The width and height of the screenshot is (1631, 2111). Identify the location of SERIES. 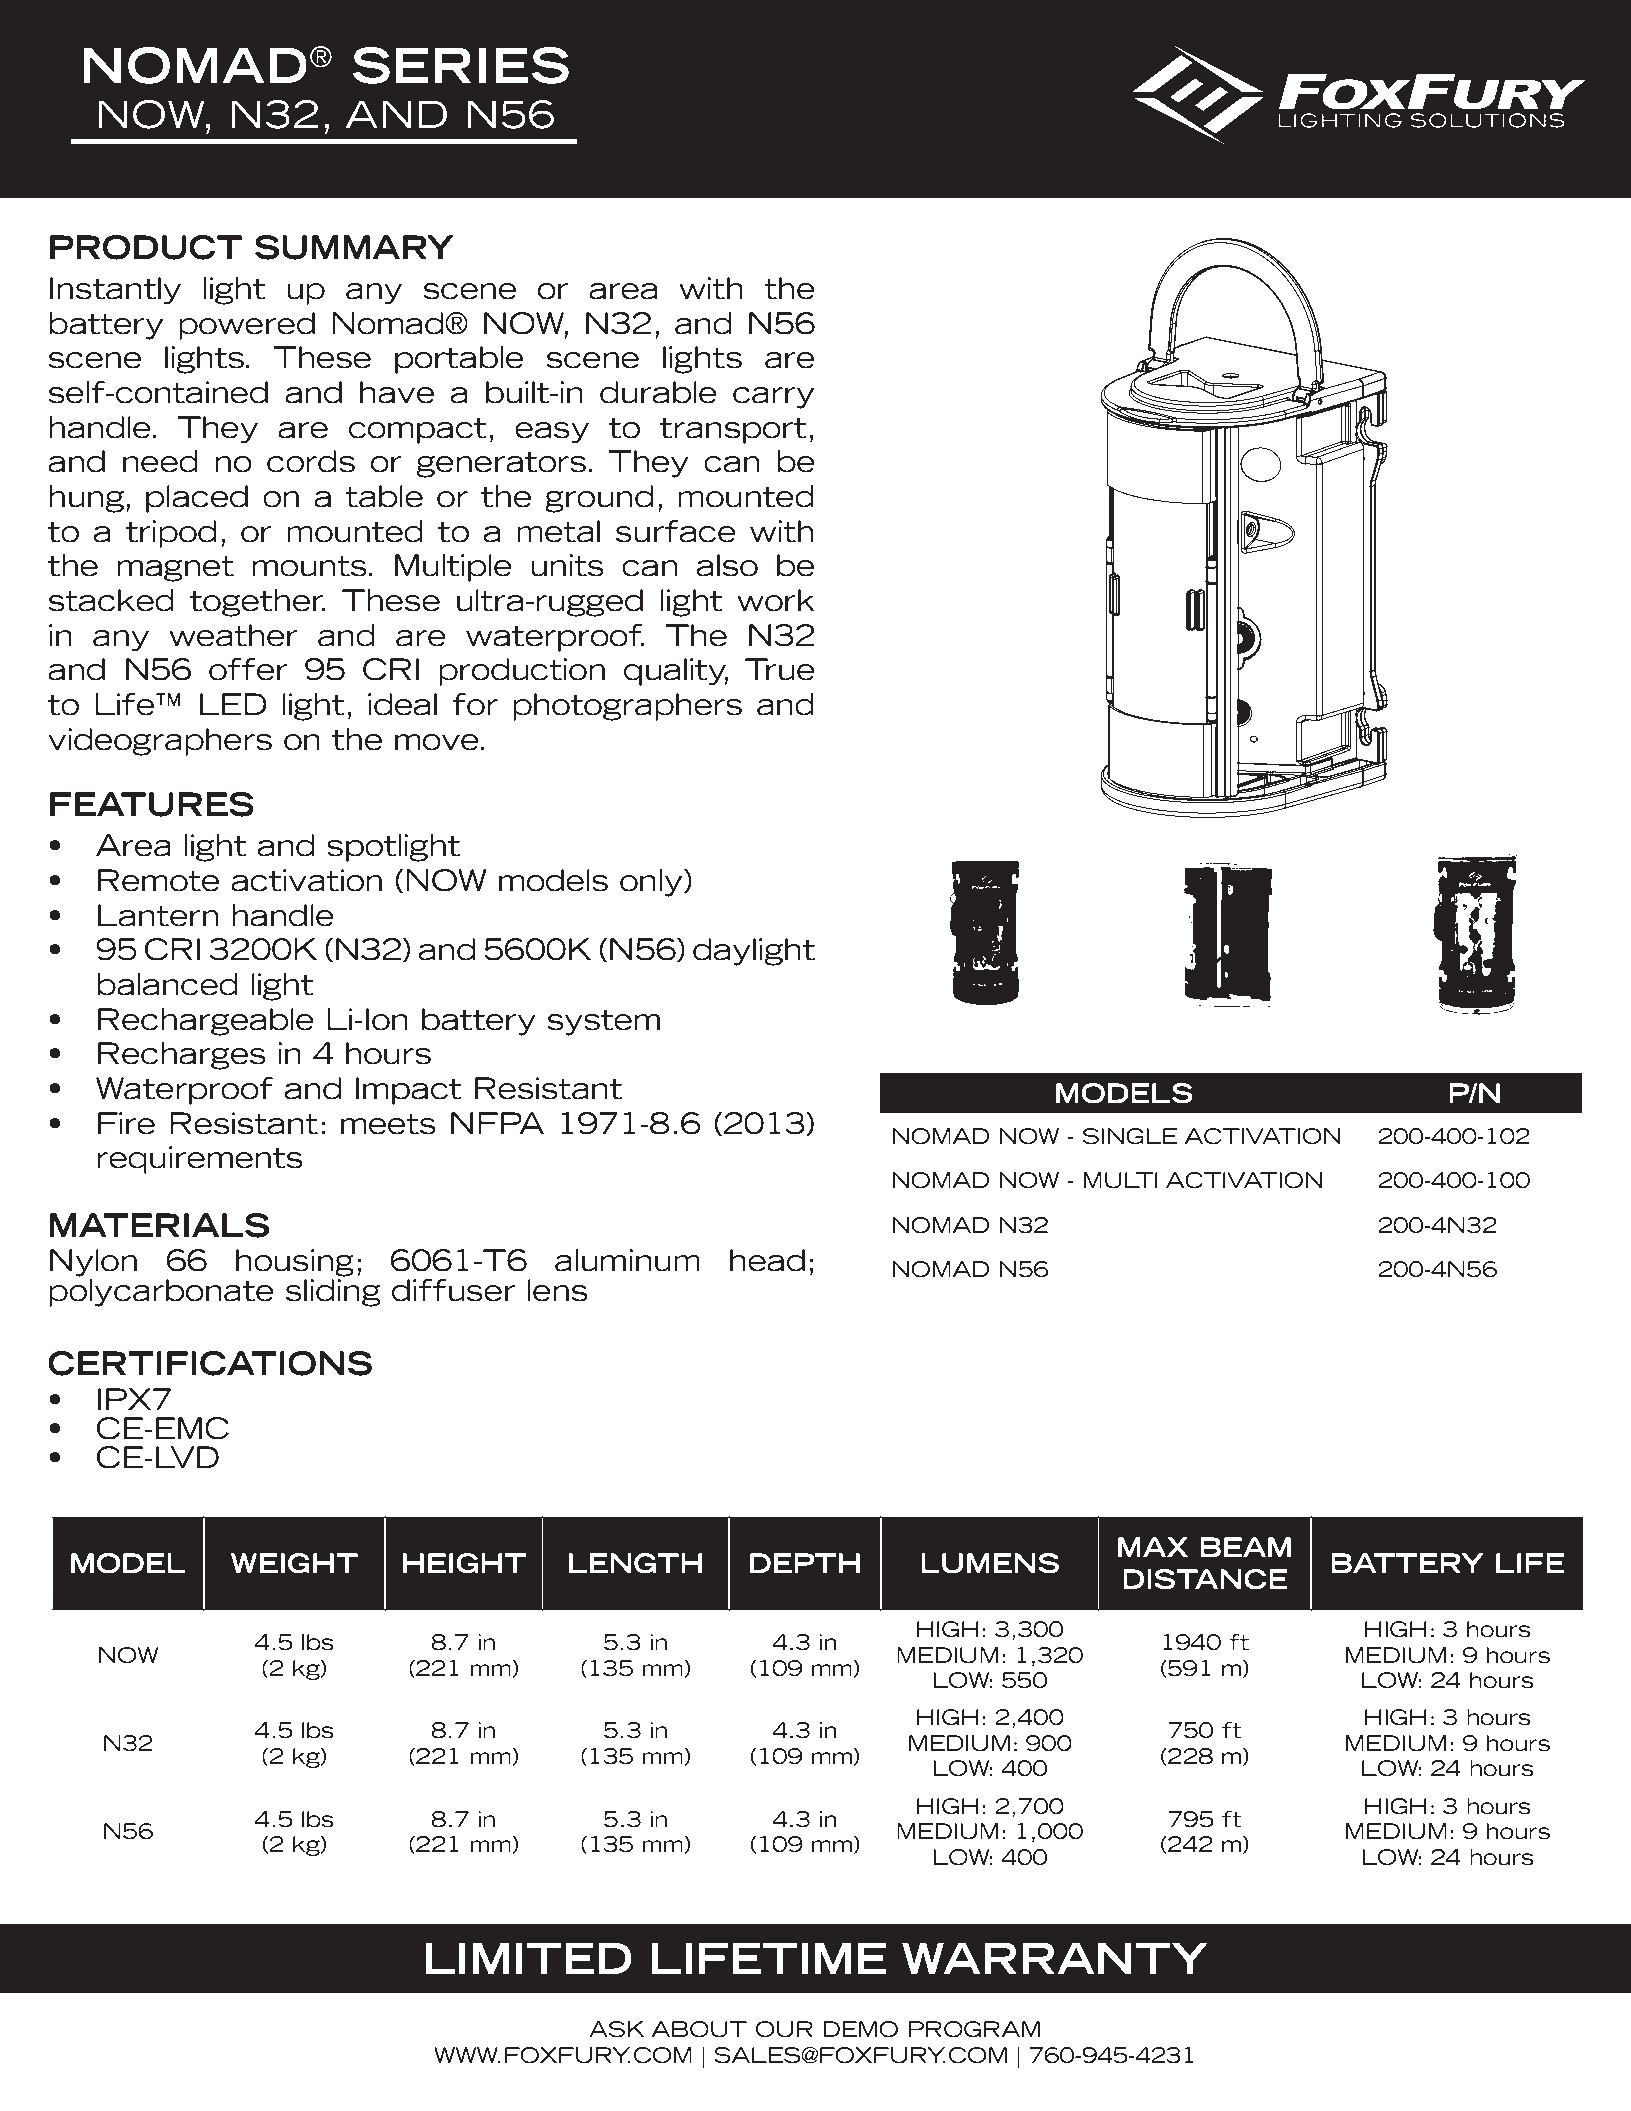
(461, 65).
